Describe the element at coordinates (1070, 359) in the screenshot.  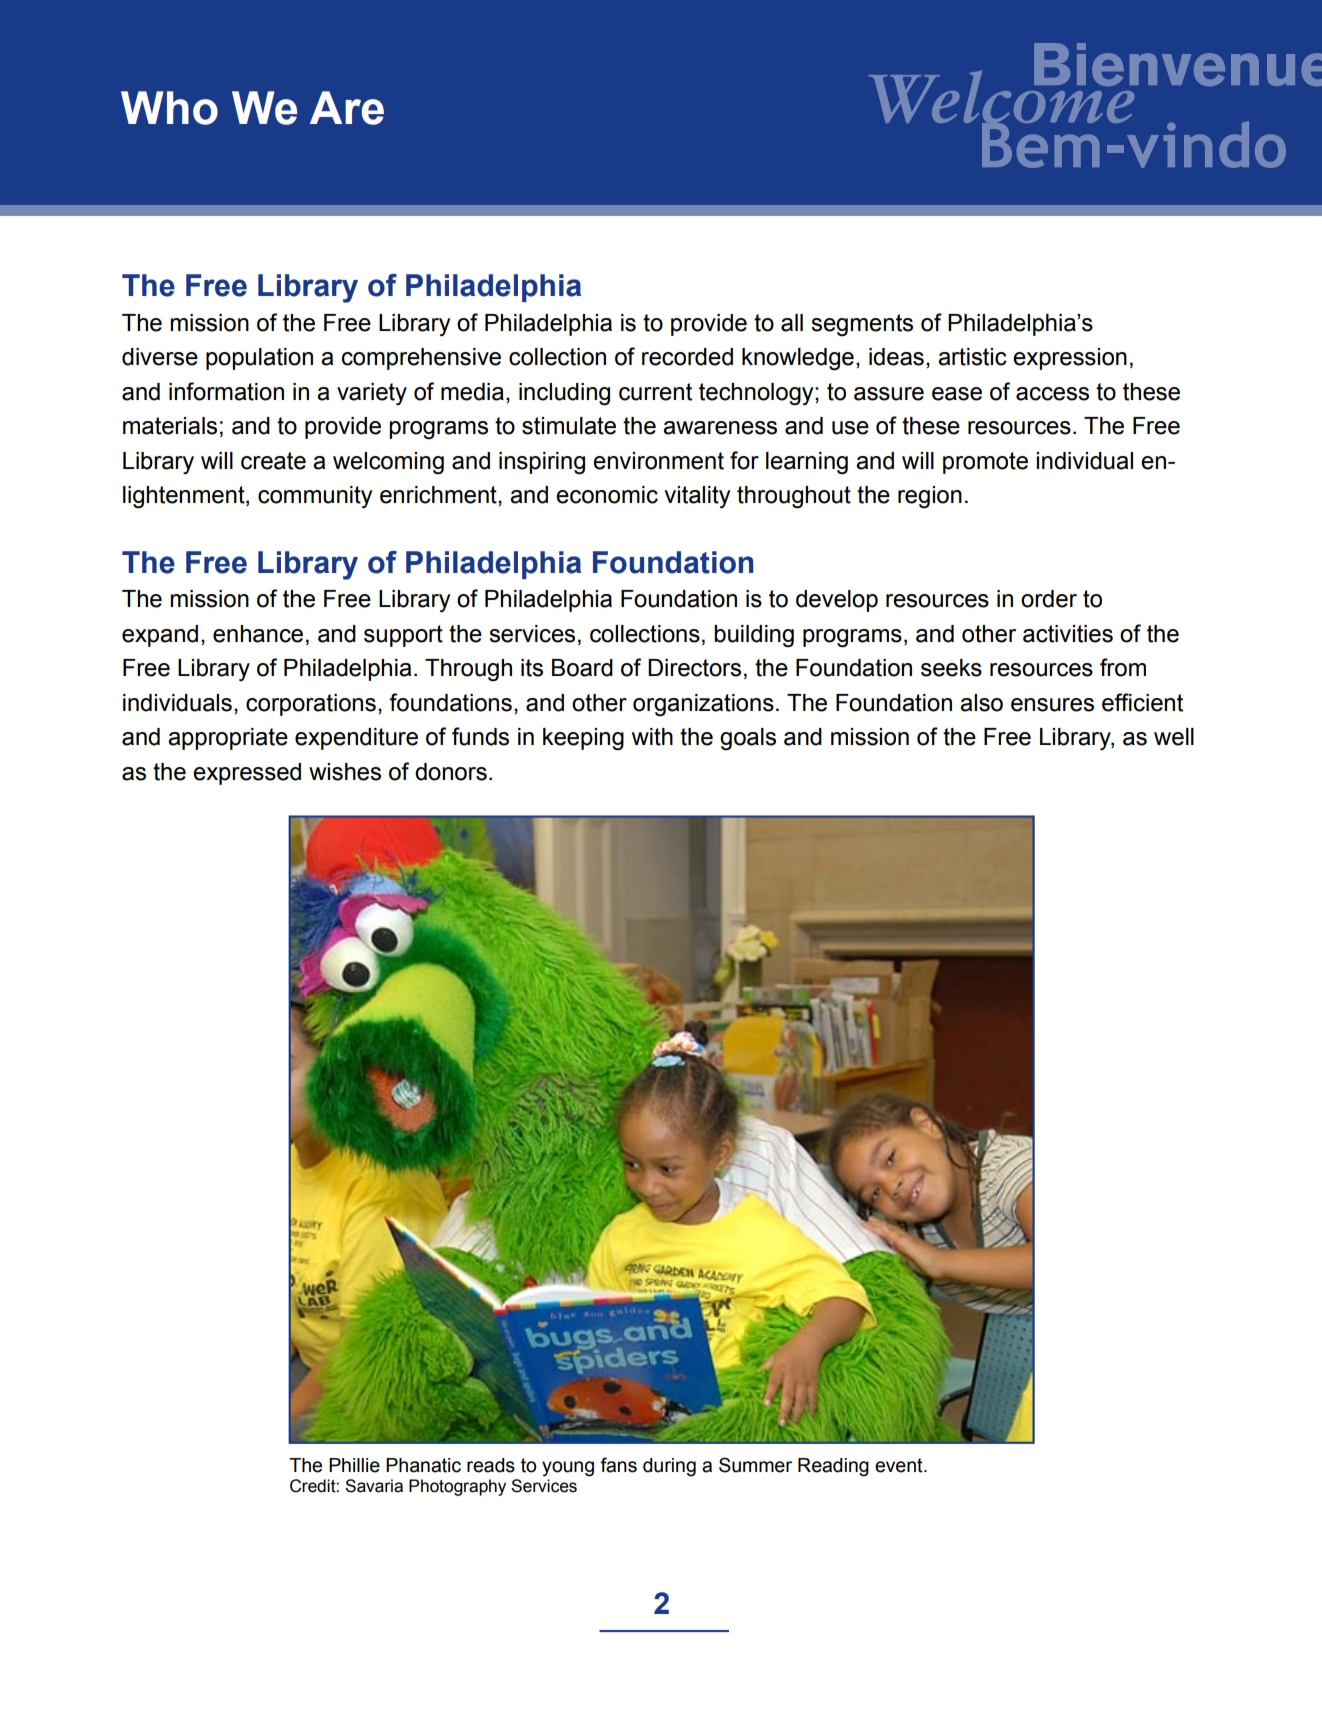
I see `expression` at that location.
